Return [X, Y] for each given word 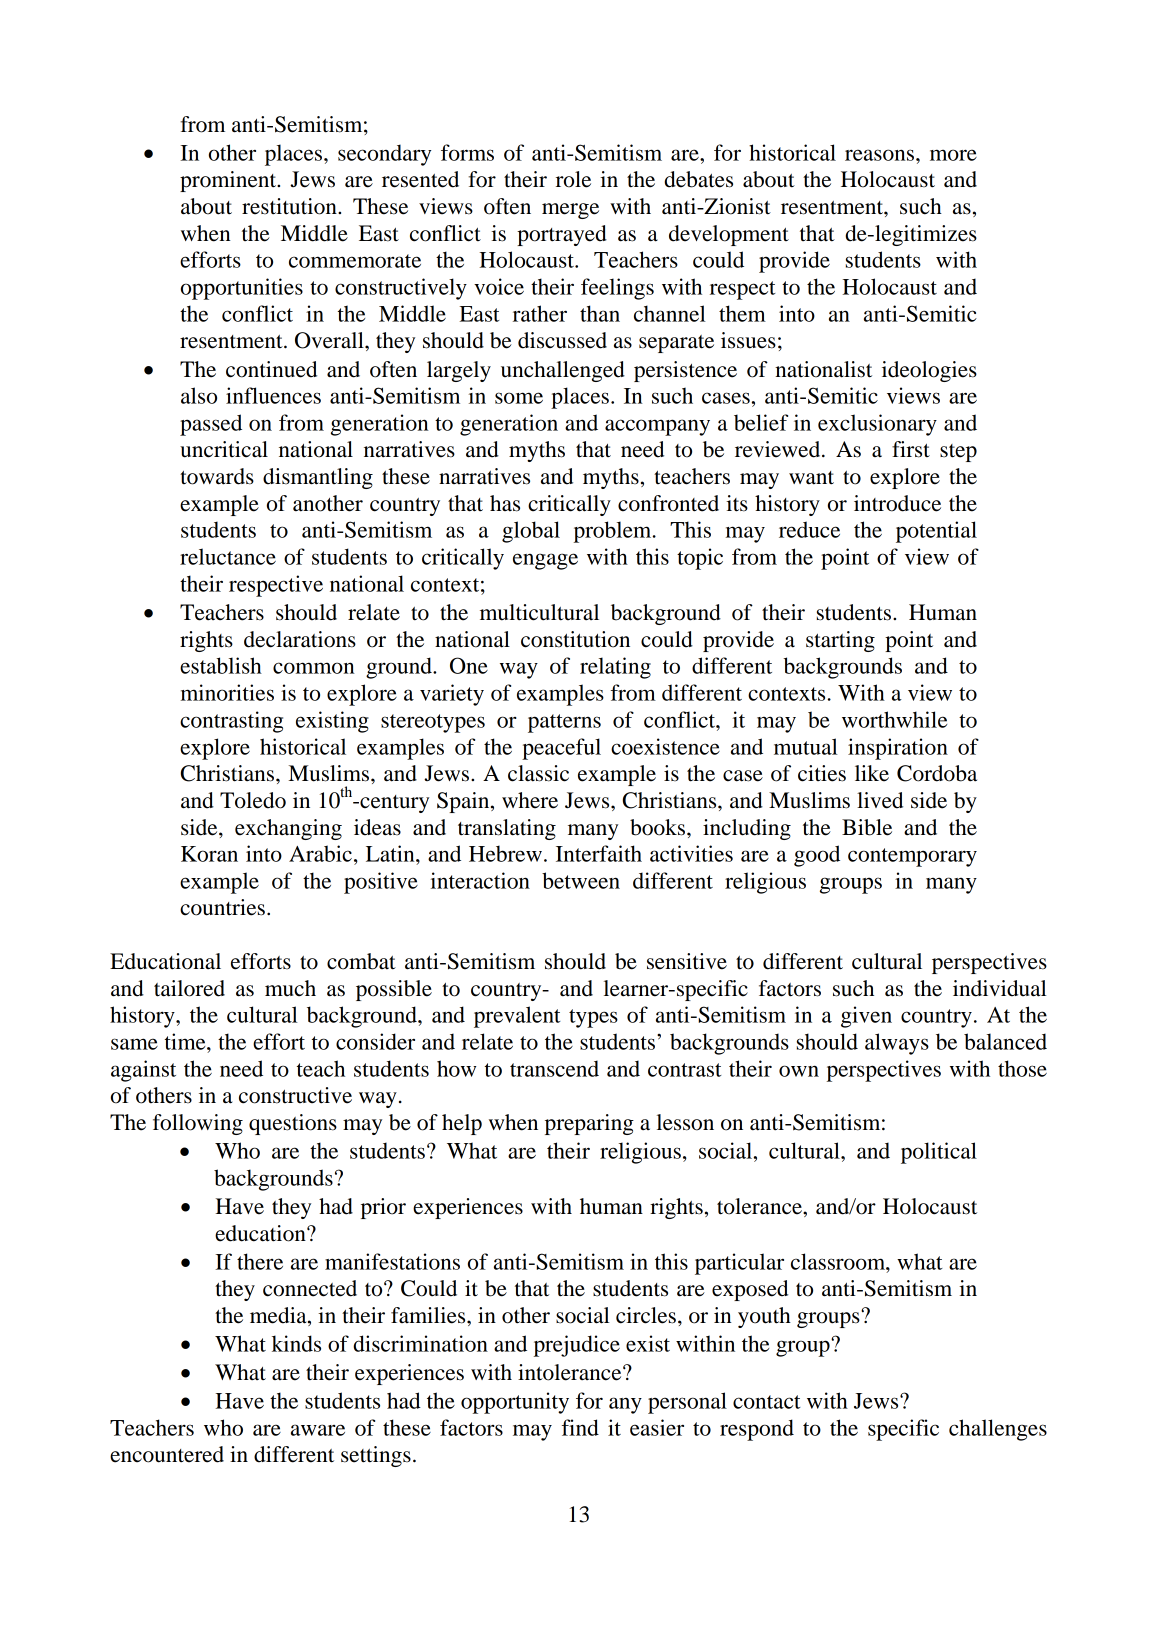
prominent [229, 181]
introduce [897, 503]
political [939, 1153]
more [953, 155]
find [580, 1427]
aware [318, 1430]
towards [217, 476]
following [198, 1124]
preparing [589, 1124]
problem [614, 532]
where [530, 800]
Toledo [253, 800]
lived [880, 800]
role [573, 179]
